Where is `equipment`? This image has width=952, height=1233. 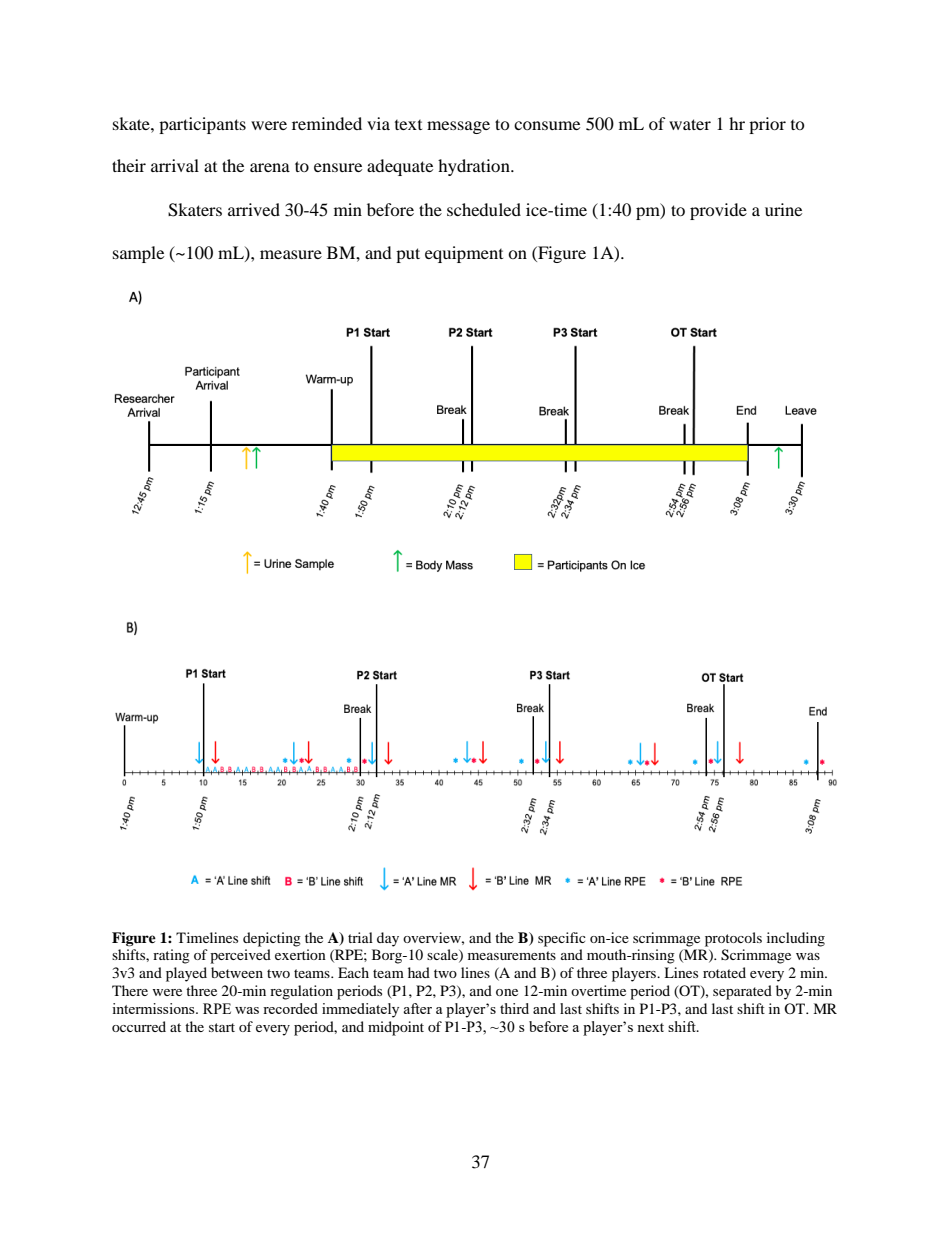
equipment is located at coordinates (464, 254).
